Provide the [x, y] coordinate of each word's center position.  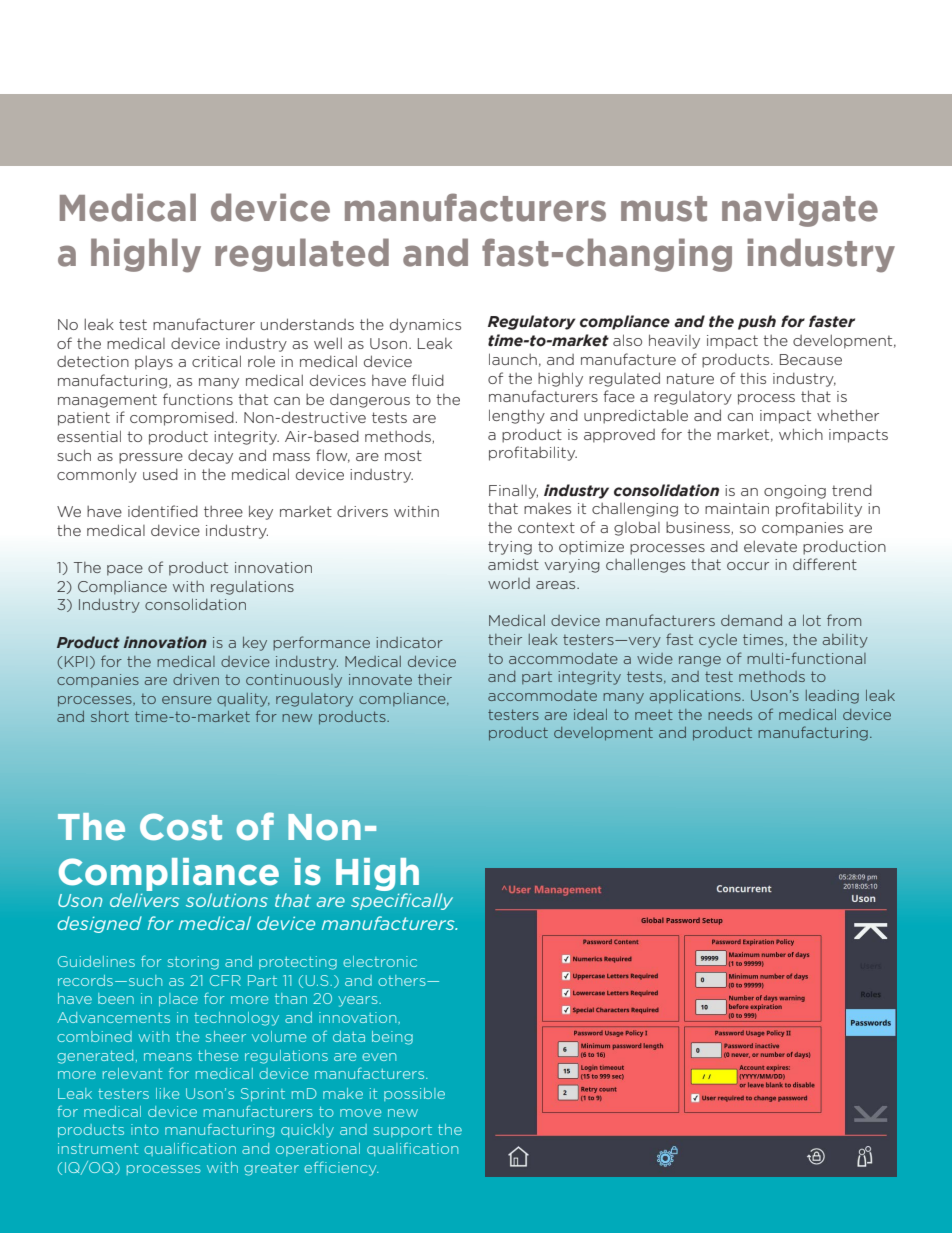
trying [510, 548]
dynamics [425, 325]
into [145, 1129]
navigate [800, 210]
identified [163, 511]
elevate [770, 546]
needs [730, 714]
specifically [402, 901]
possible [414, 1094]
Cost [181, 826]
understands [307, 324]
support [403, 1131]
